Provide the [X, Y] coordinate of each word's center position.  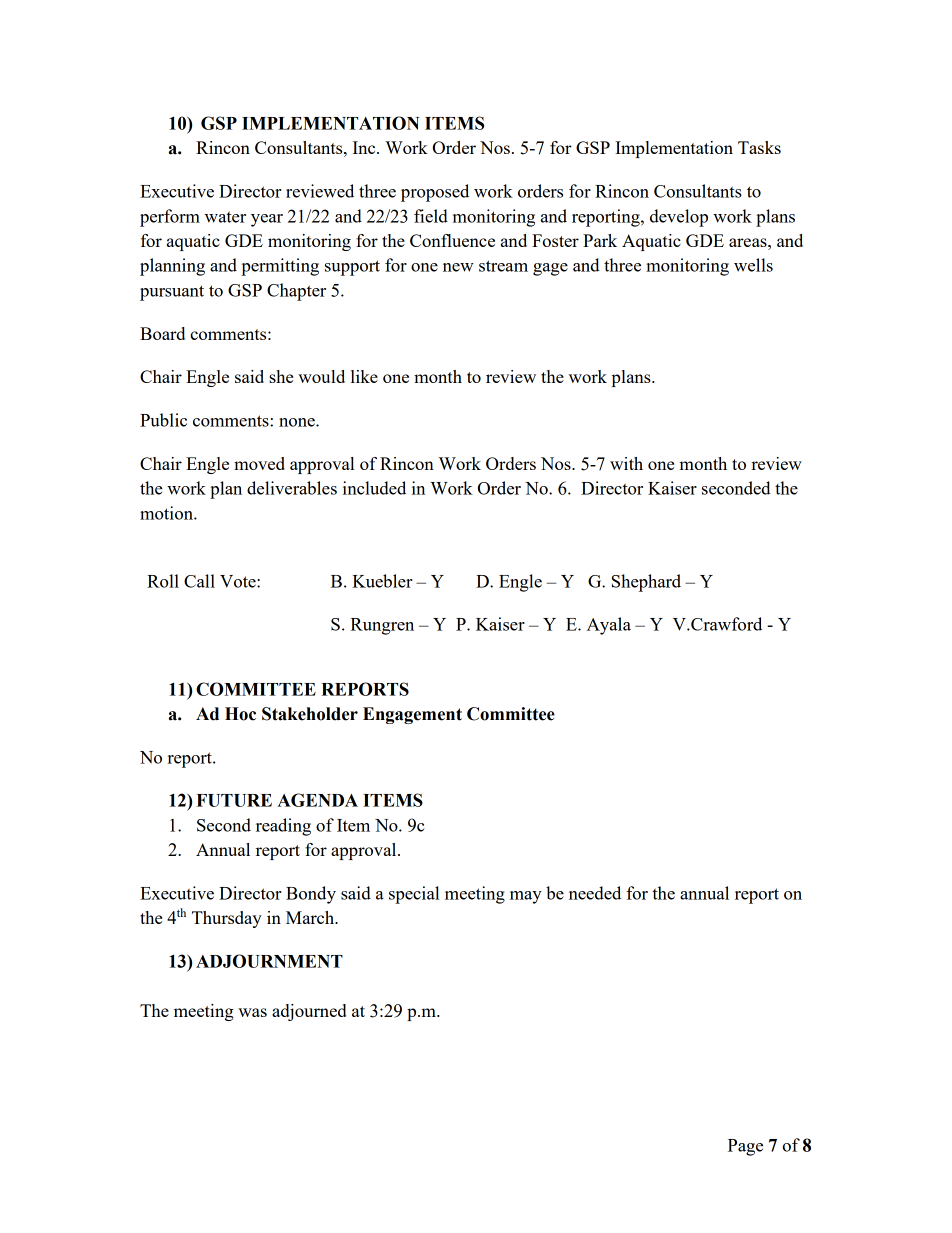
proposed [435, 193]
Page [745, 1147]
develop [679, 218]
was [252, 1012]
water [225, 217]
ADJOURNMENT [269, 961]
